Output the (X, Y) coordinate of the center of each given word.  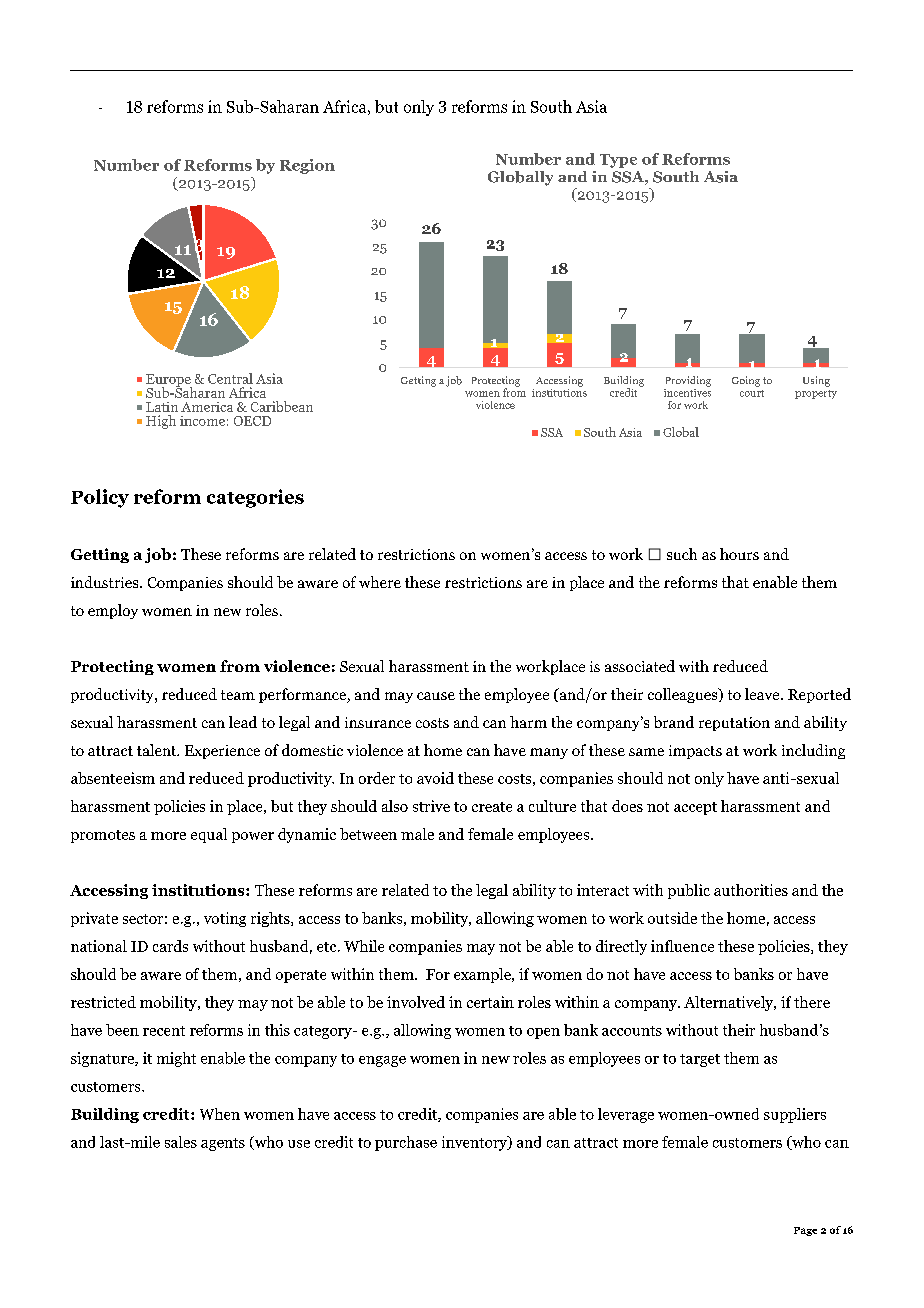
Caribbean (282, 406)
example (483, 975)
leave (763, 694)
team (238, 695)
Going (746, 381)
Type (618, 161)
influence (682, 946)
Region (307, 166)
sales (181, 1142)
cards (170, 946)
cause (436, 696)
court (752, 393)
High (161, 422)
